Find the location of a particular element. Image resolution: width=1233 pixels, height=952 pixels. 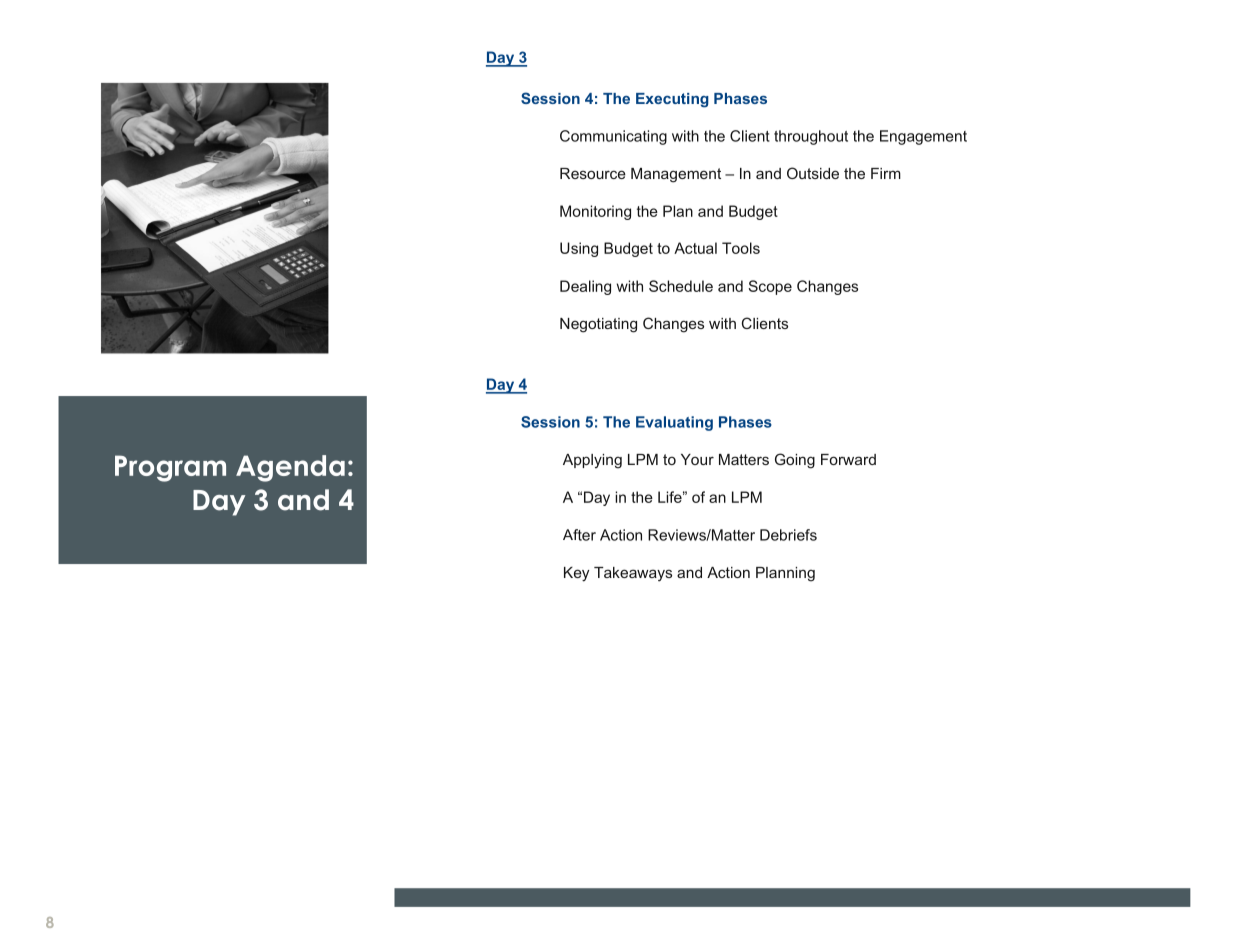

Program is located at coordinates (170, 468).
